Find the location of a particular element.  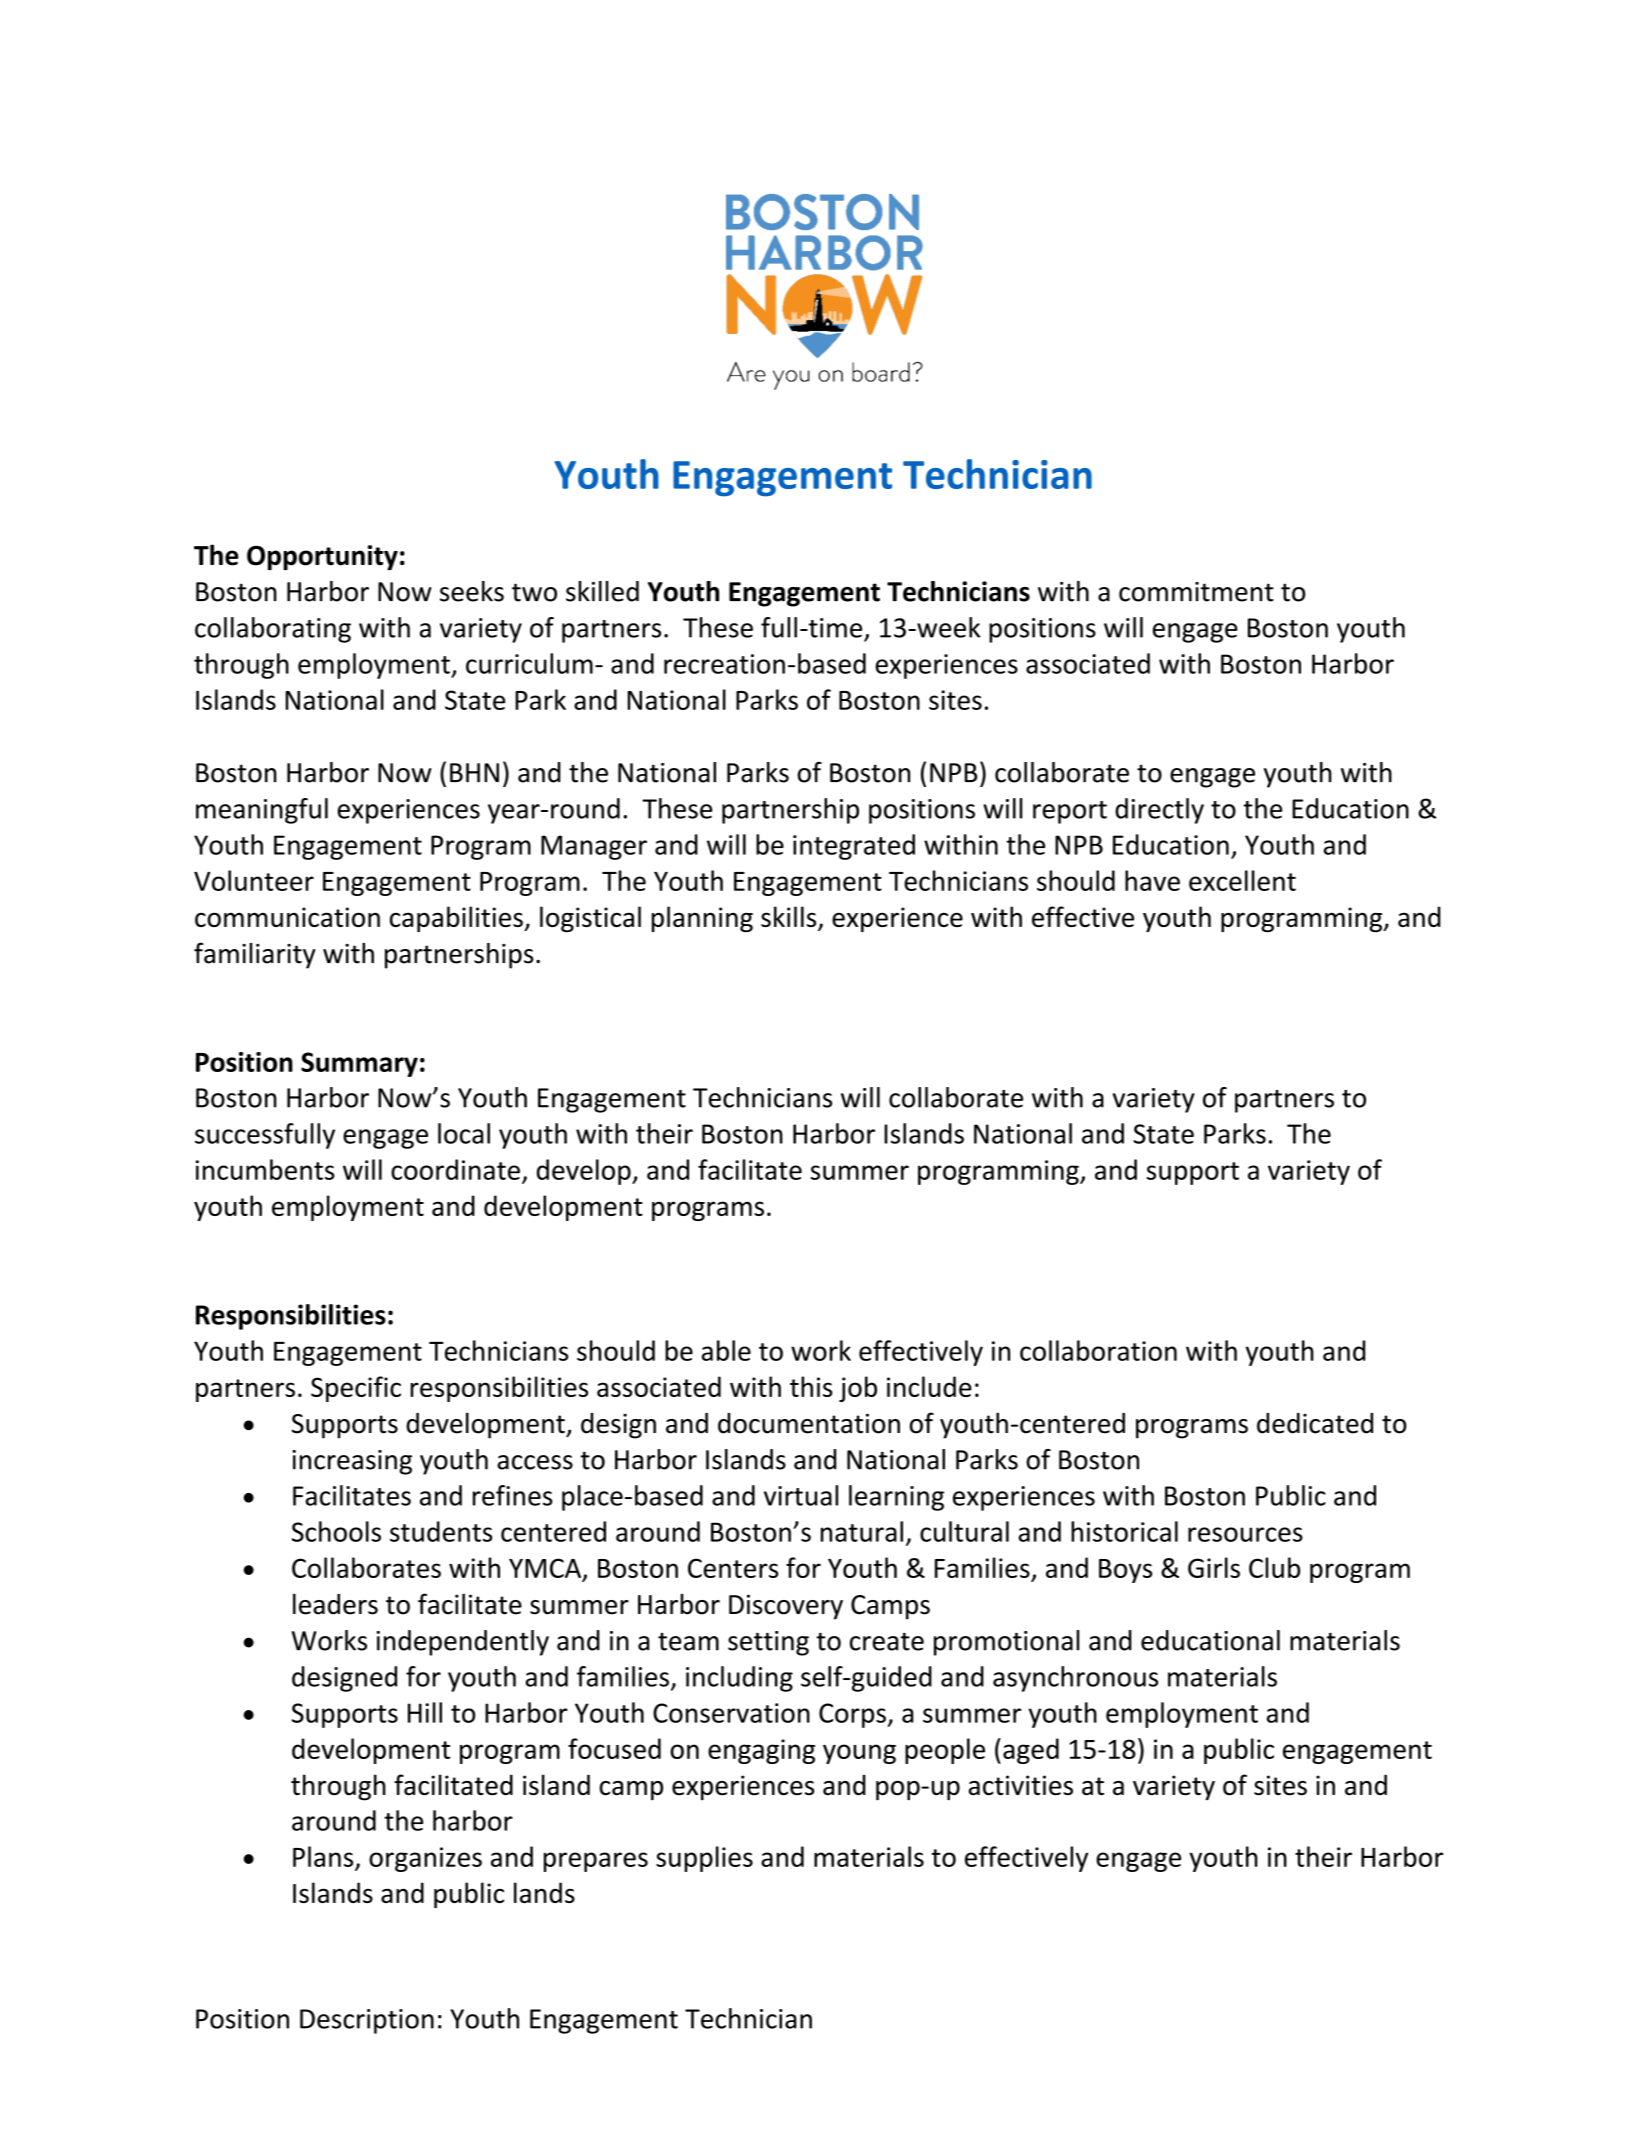

skills is located at coordinates (790, 918).
